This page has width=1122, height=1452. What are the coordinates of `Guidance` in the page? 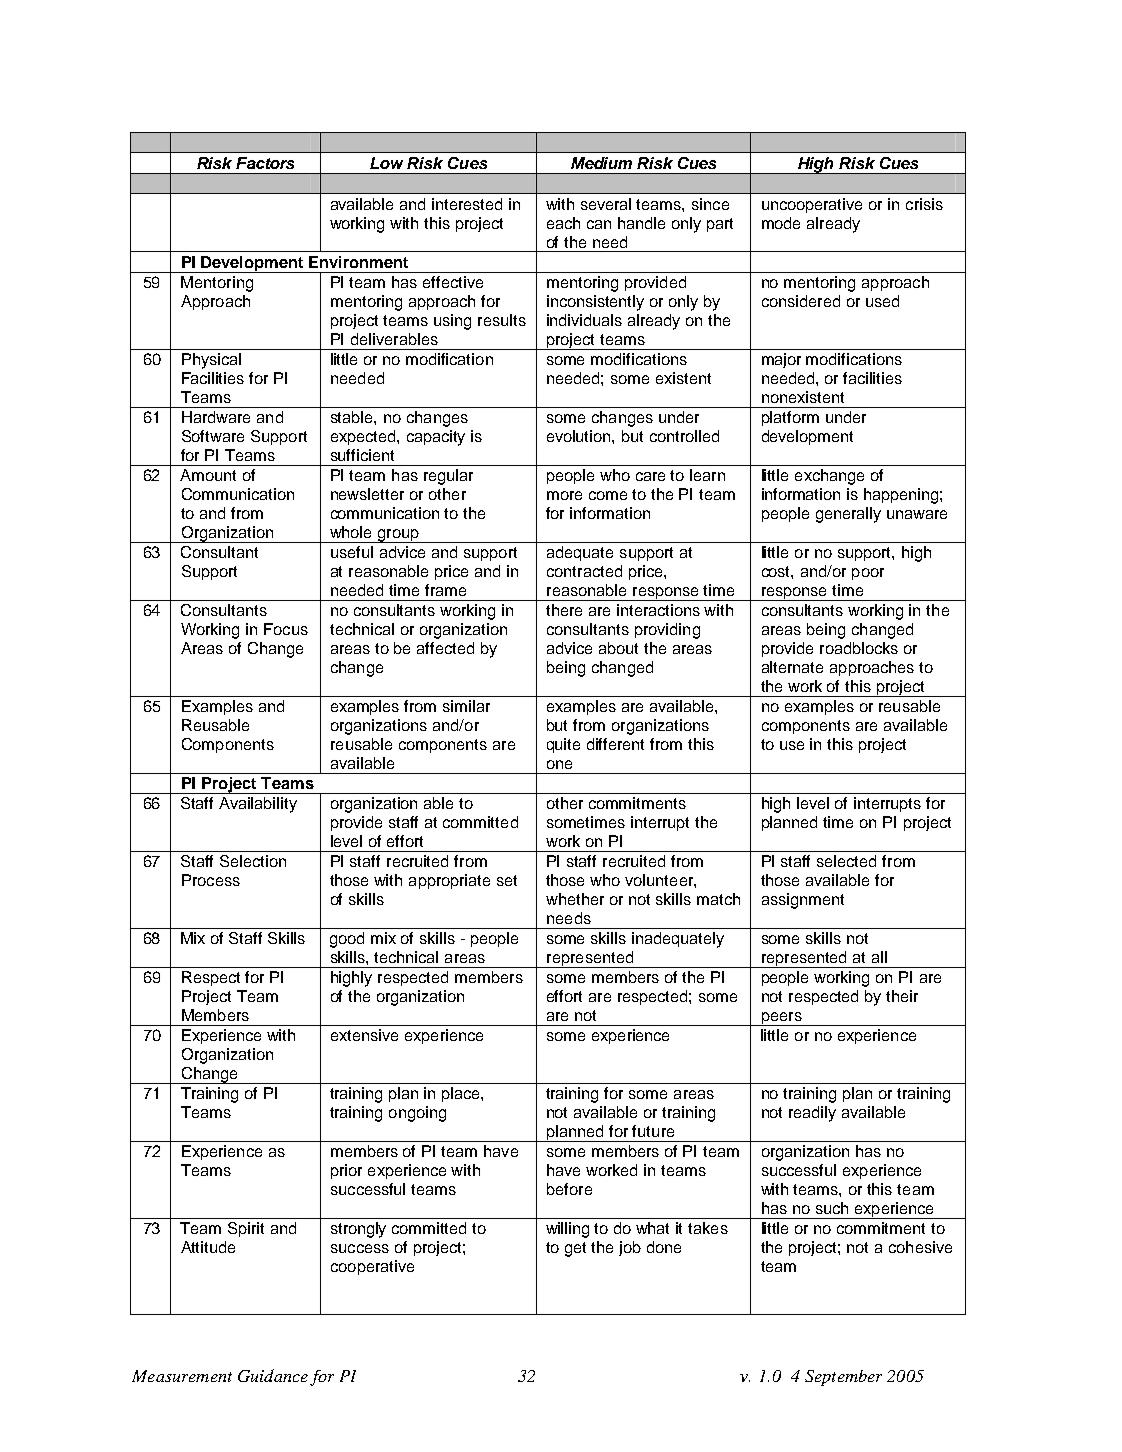 It's located at (273, 1375).
